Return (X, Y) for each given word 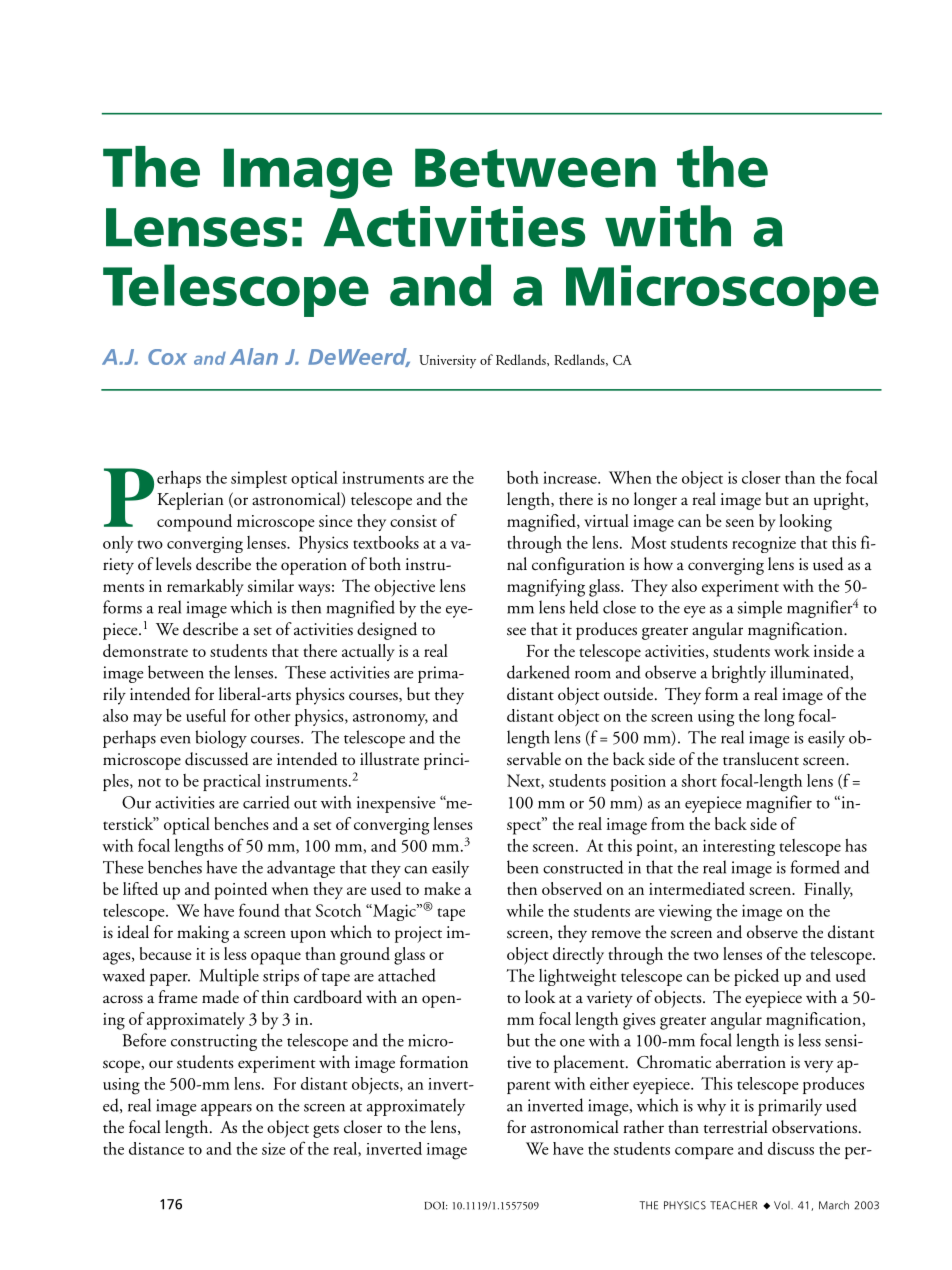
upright (840, 501)
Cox (167, 357)
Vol (783, 1205)
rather (643, 1127)
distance (156, 1148)
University (447, 362)
